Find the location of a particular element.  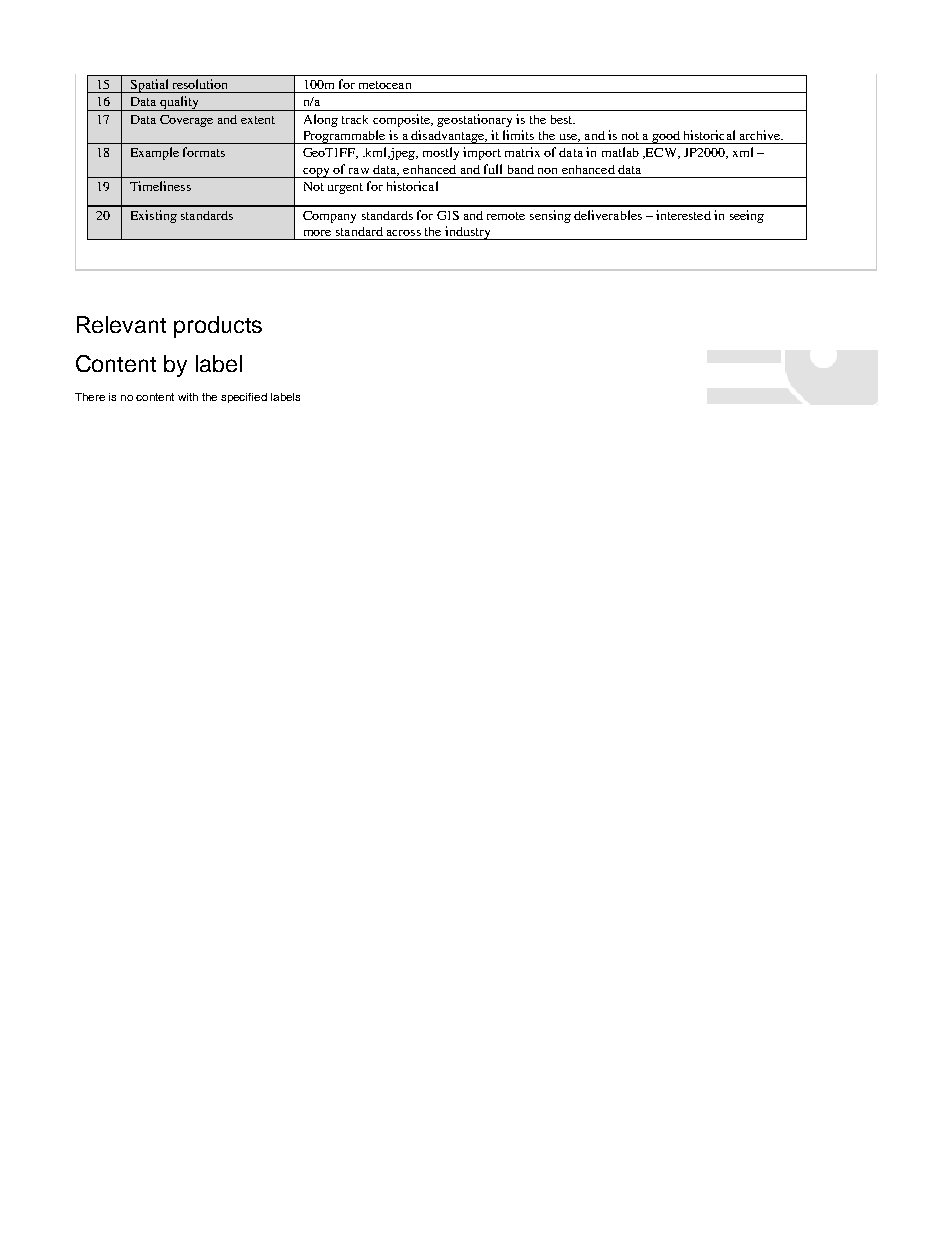

good is located at coordinates (666, 137).
